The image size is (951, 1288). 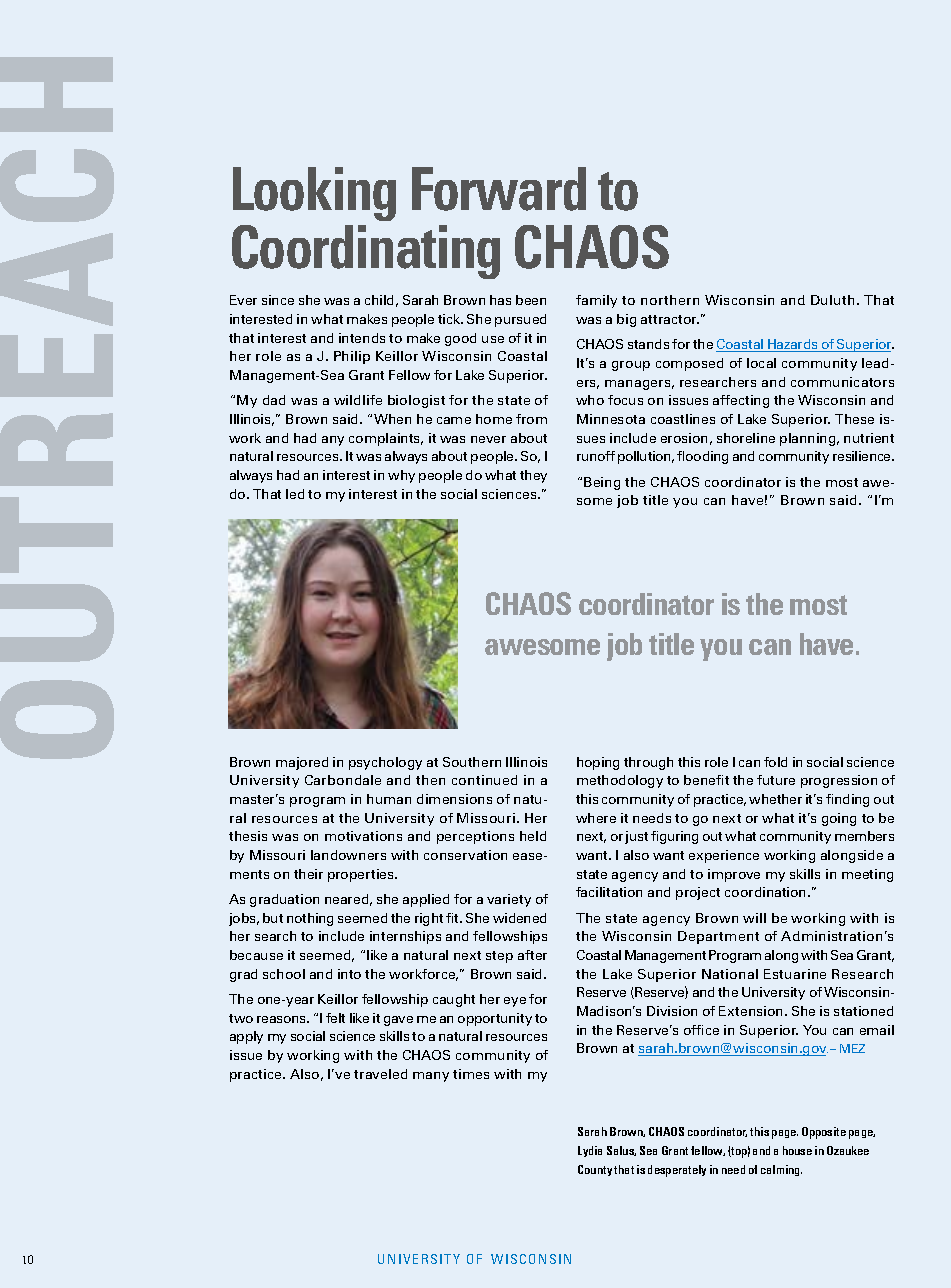 What do you see at coordinates (314, 194) in the screenshot?
I see `Looking` at bounding box center [314, 194].
